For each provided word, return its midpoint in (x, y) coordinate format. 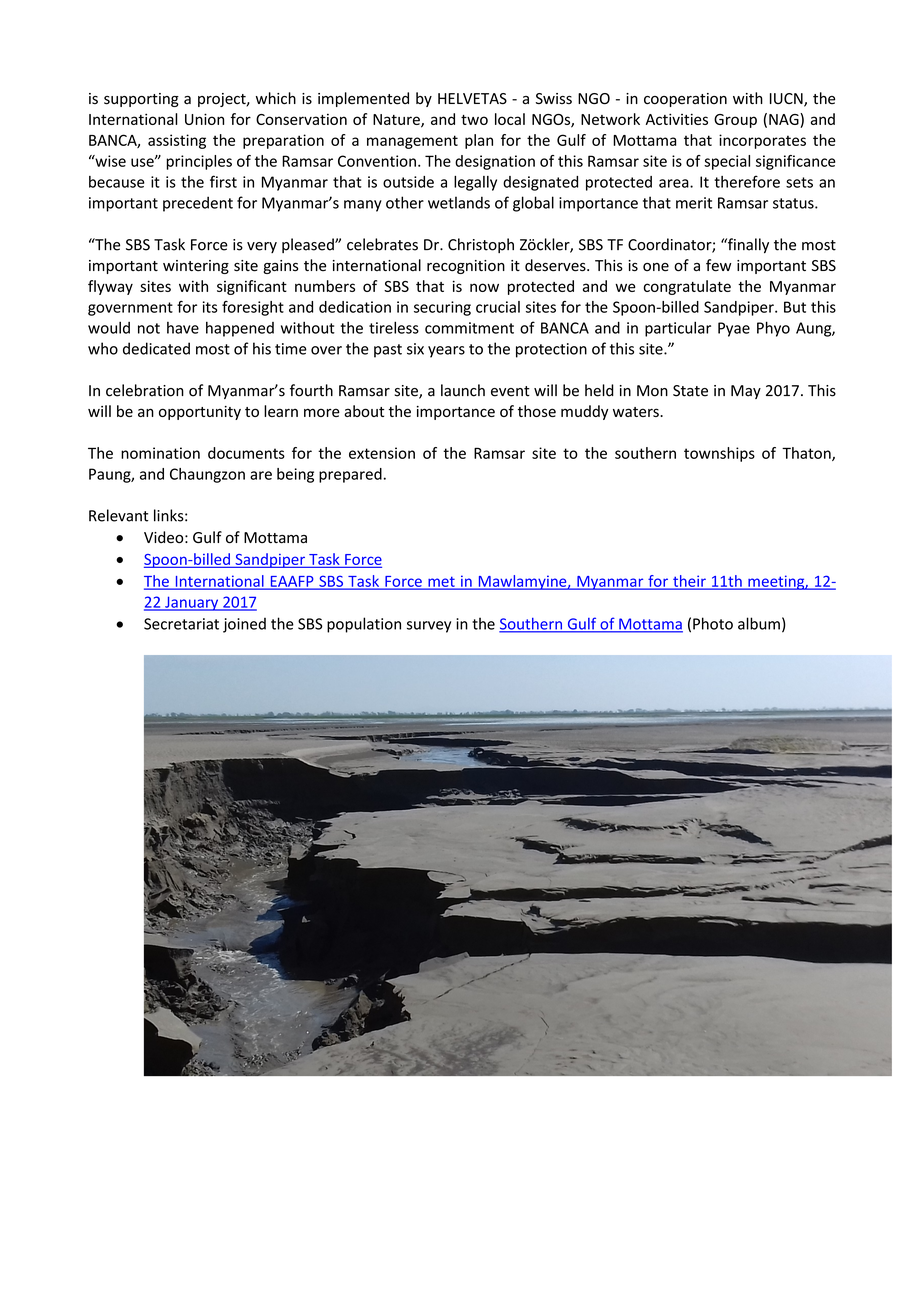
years (446, 352)
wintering (196, 267)
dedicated (156, 348)
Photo (713, 623)
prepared (350, 475)
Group (735, 121)
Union (204, 119)
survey (429, 627)
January (192, 603)
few (718, 265)
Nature (397, 121)
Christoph (481, 245)
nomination (160, 453)
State (690, 391)
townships (719, 454)
